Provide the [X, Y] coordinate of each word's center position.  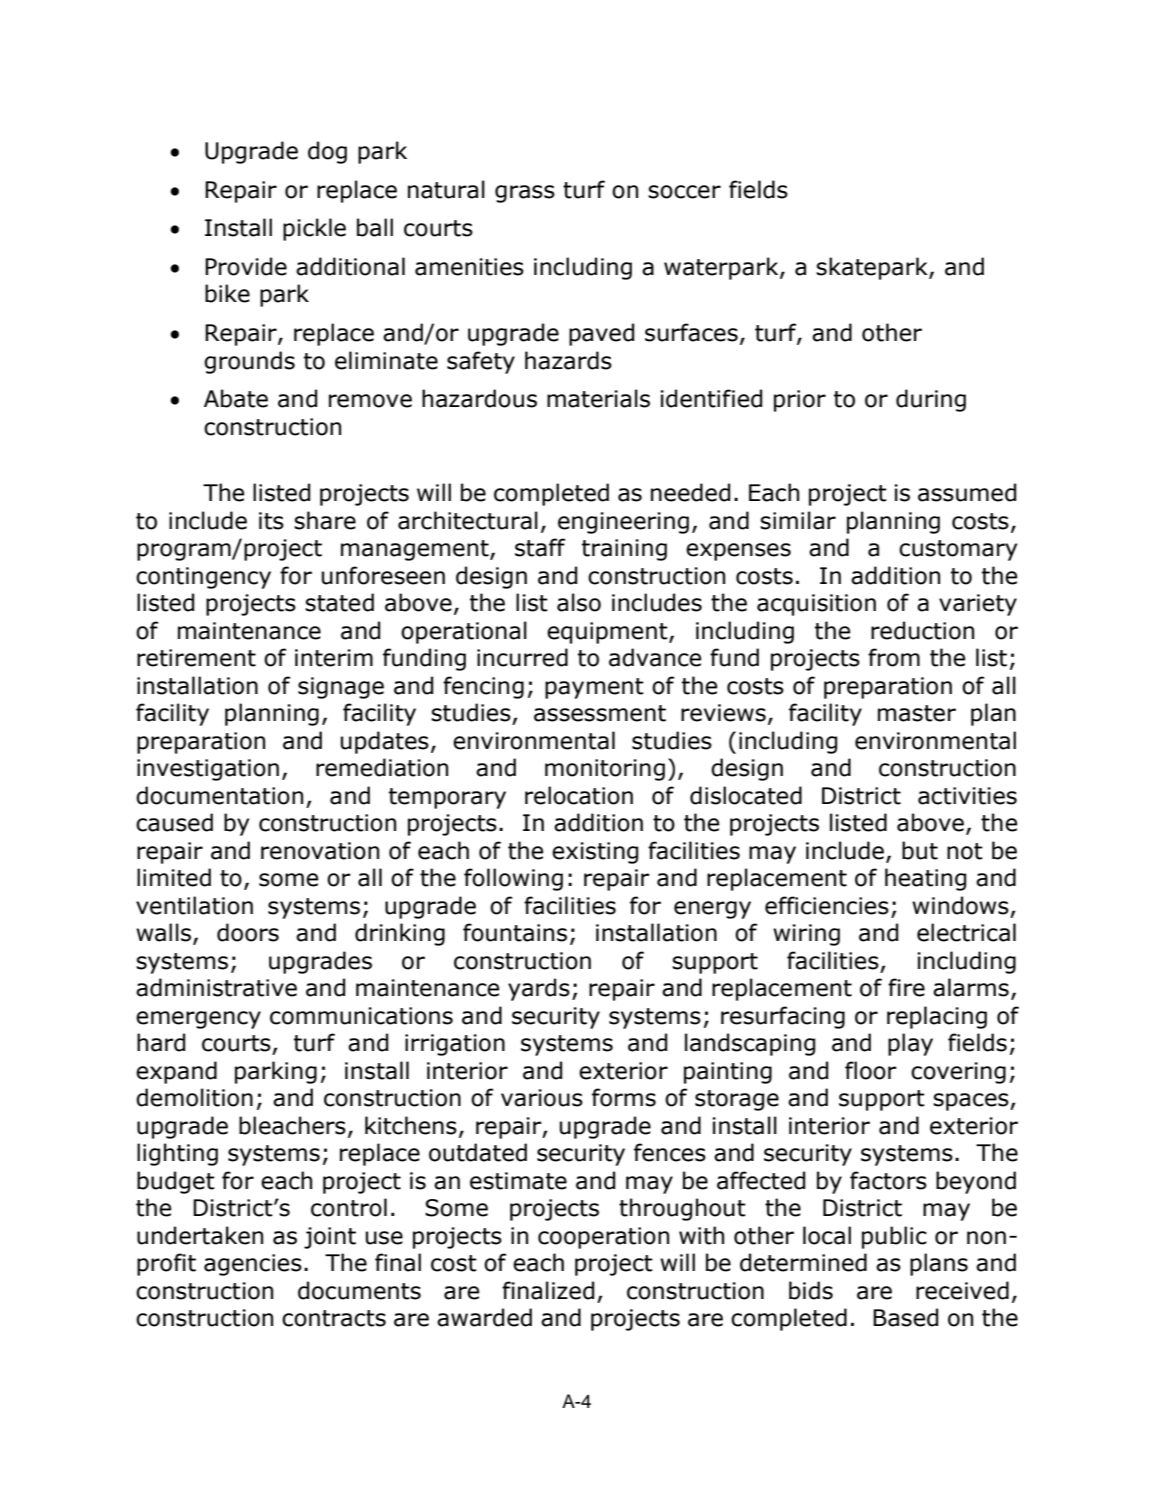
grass [525, 194]
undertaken [200, 1235]
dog [327, 152]
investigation [208, 770]
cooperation [603, 1238]
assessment [600, 713]
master [917, 713]
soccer [684, 192]
